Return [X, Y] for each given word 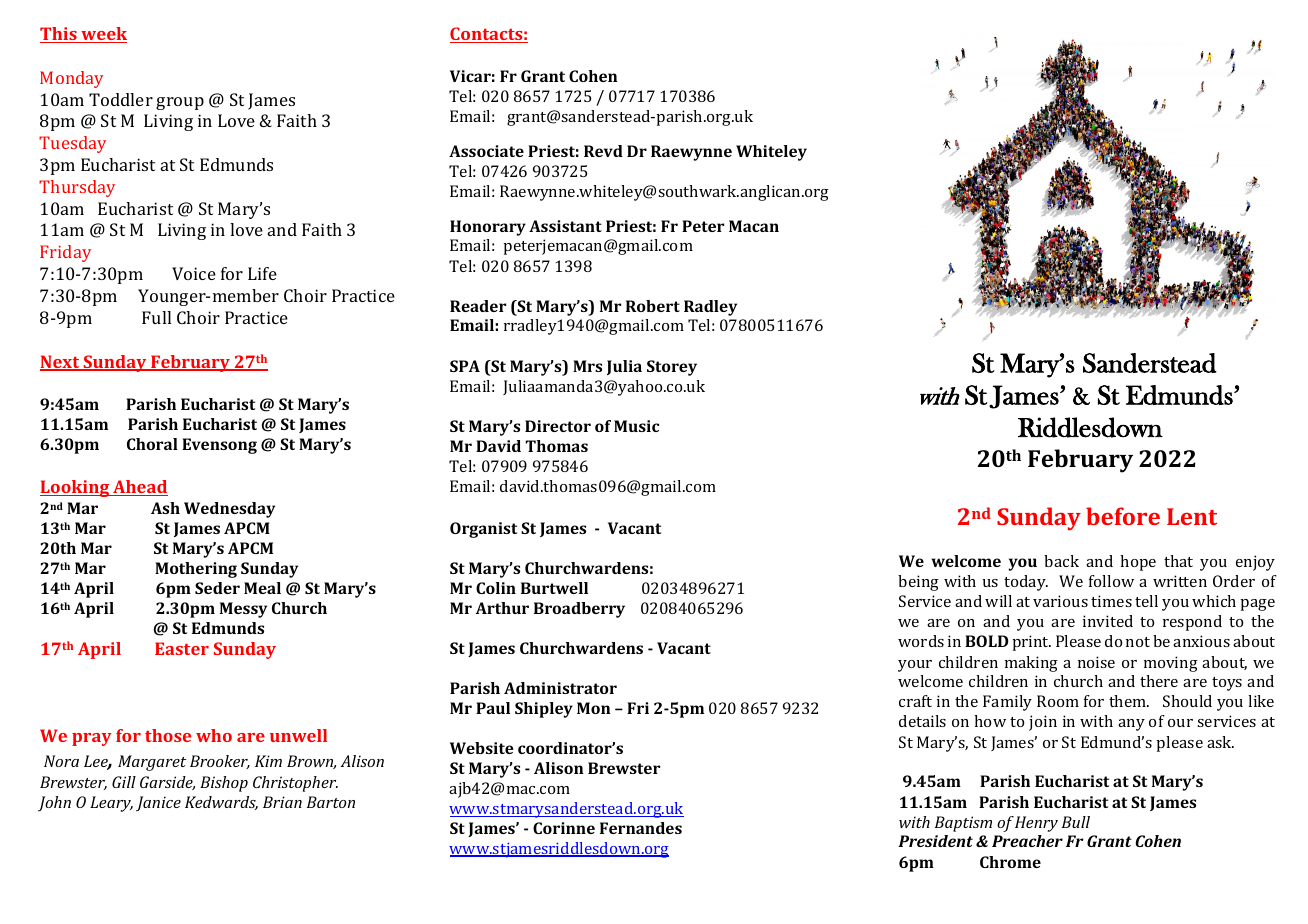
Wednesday [229, 510]
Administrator [560, 688]
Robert [653, 306]
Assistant [565, 226]
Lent [1192, 516]
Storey [672, 368]
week [103, 35]
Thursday [77, 188]
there [1159, 681]
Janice [158, 804]
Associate [486, 151]
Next [61, 363]
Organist [483, 530]
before [1123, 516]
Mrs [587, 366]
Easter [182, 648]
